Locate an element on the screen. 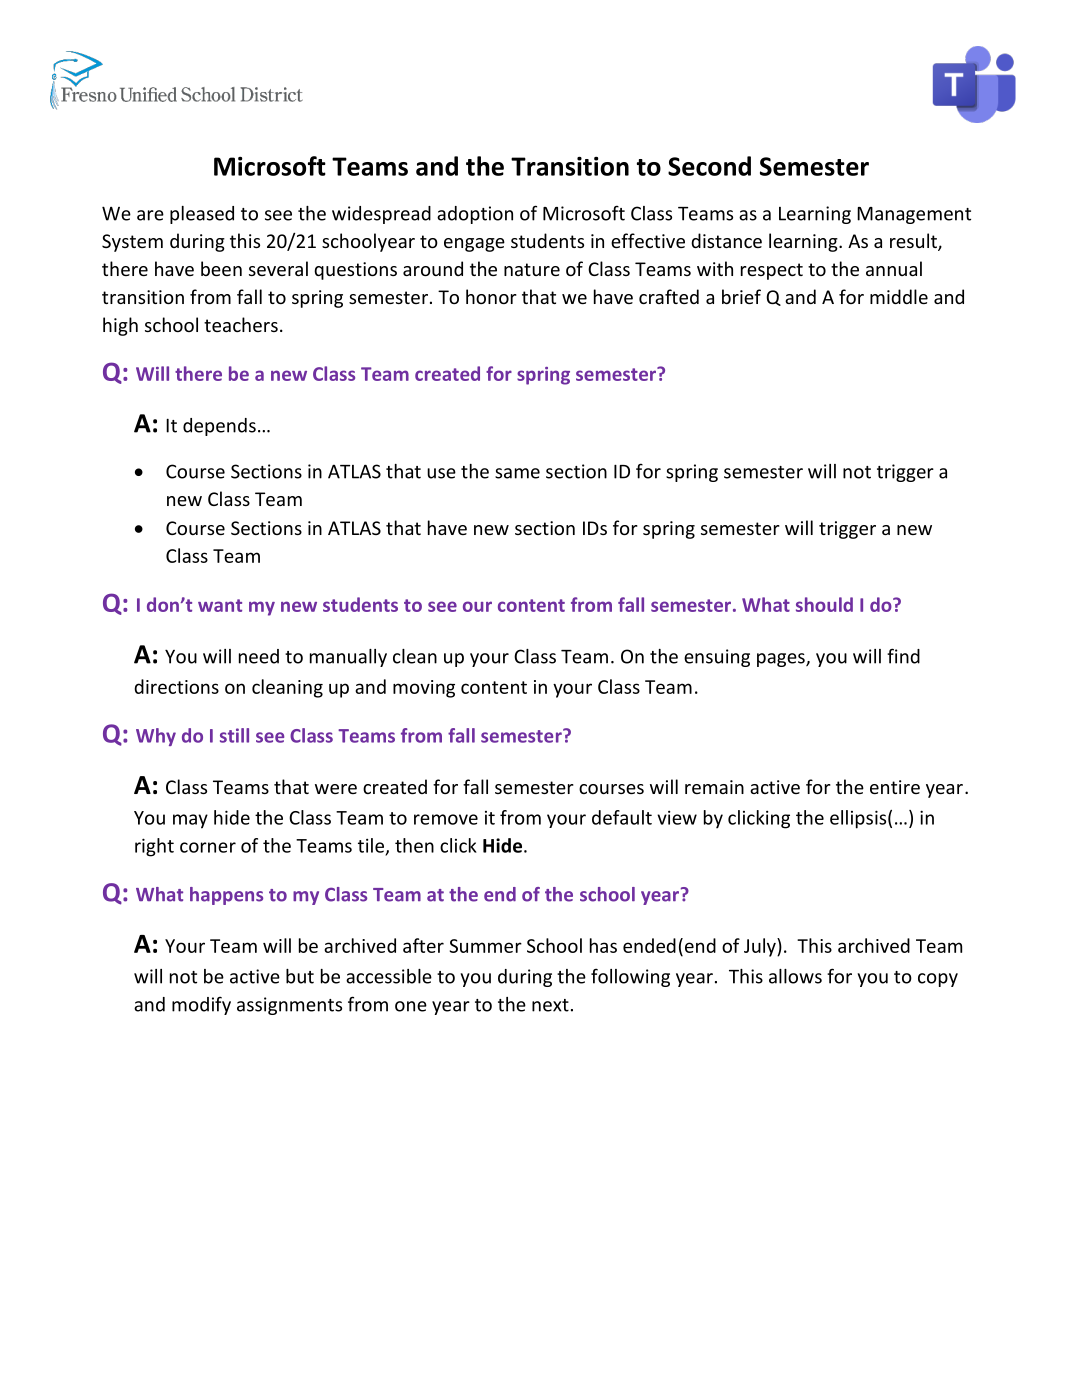  modify is located at coordinates (201, 1005).
